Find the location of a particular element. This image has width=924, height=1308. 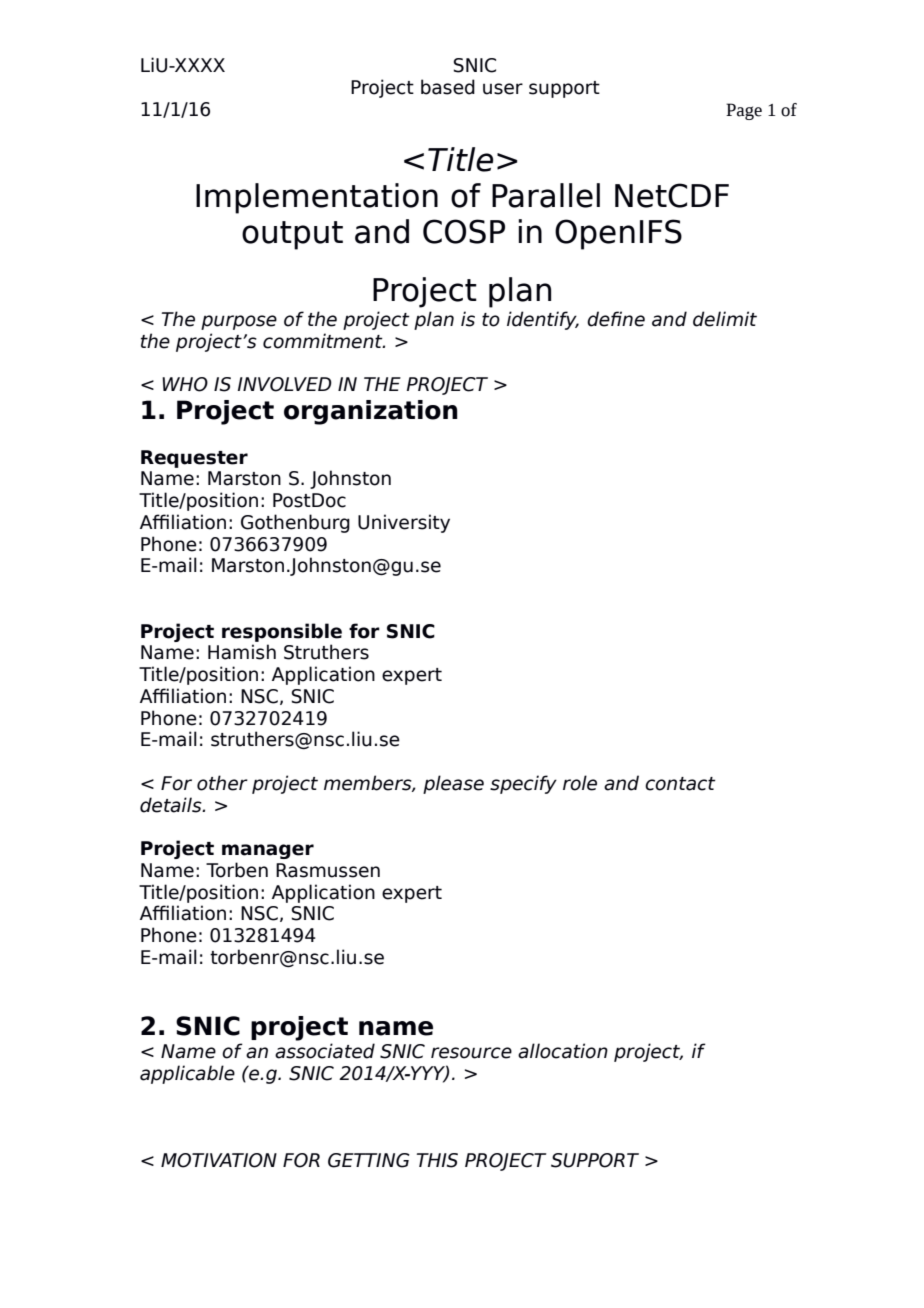

University is located at coordinates (404, 523).
